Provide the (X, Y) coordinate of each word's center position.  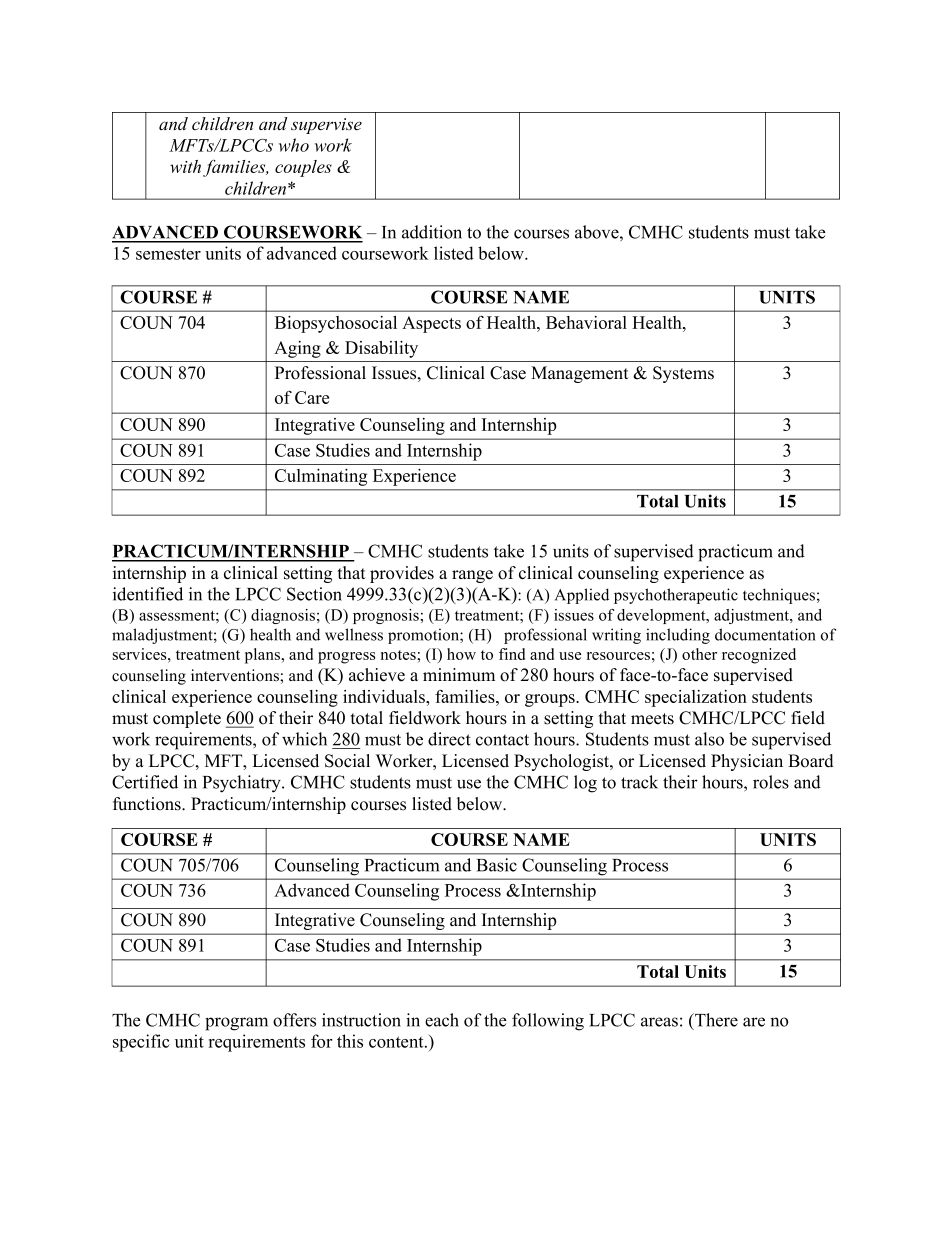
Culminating (321, 477)
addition (432, 232)
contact (502, 740)
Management (580, 374)
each (442, 1020)
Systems (683, 374)
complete (187, 719)
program (236, 1024)
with (187, 168)
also (709, 739)
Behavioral (586, 322)
